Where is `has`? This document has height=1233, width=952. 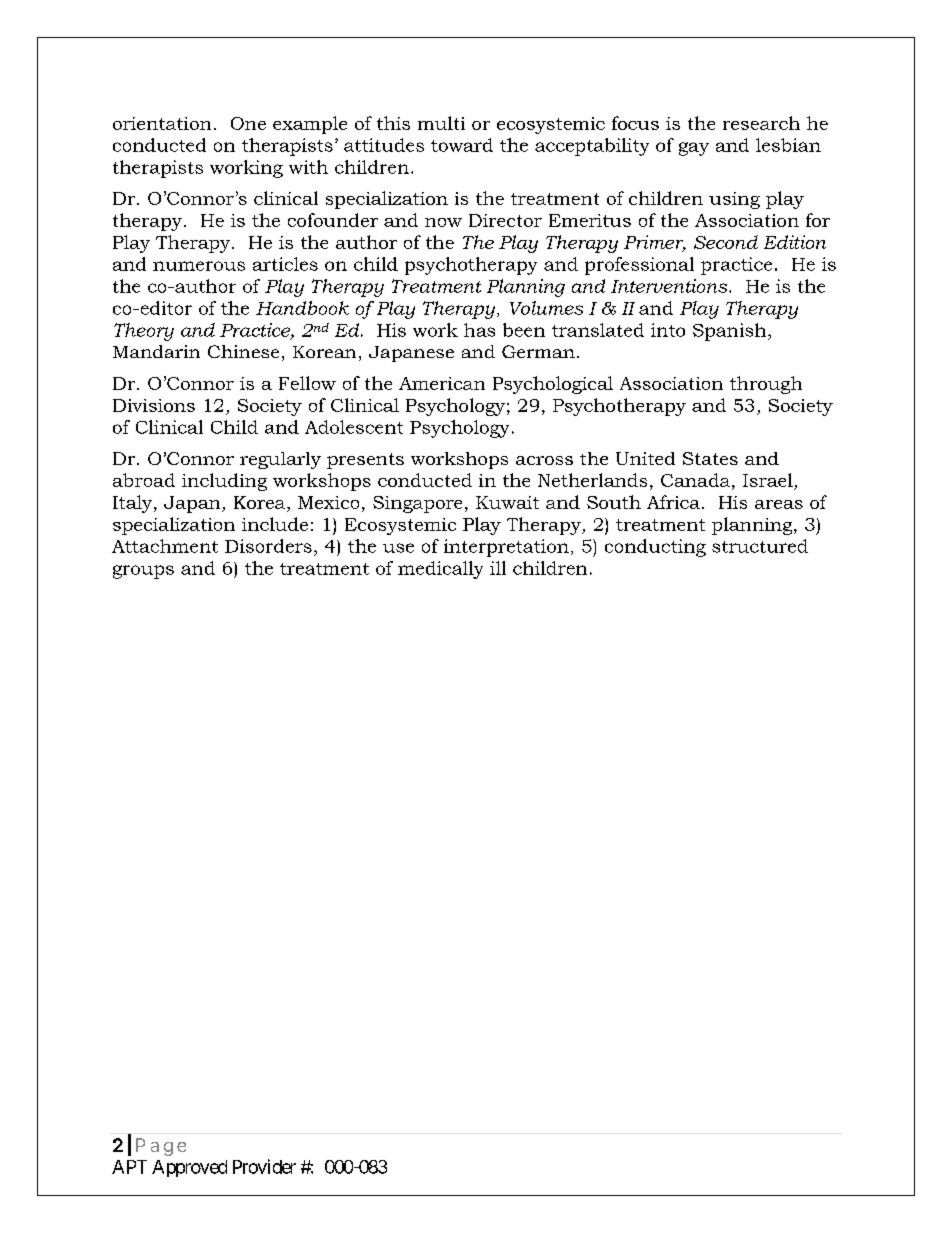
has is located at coordinates (479, 330).
